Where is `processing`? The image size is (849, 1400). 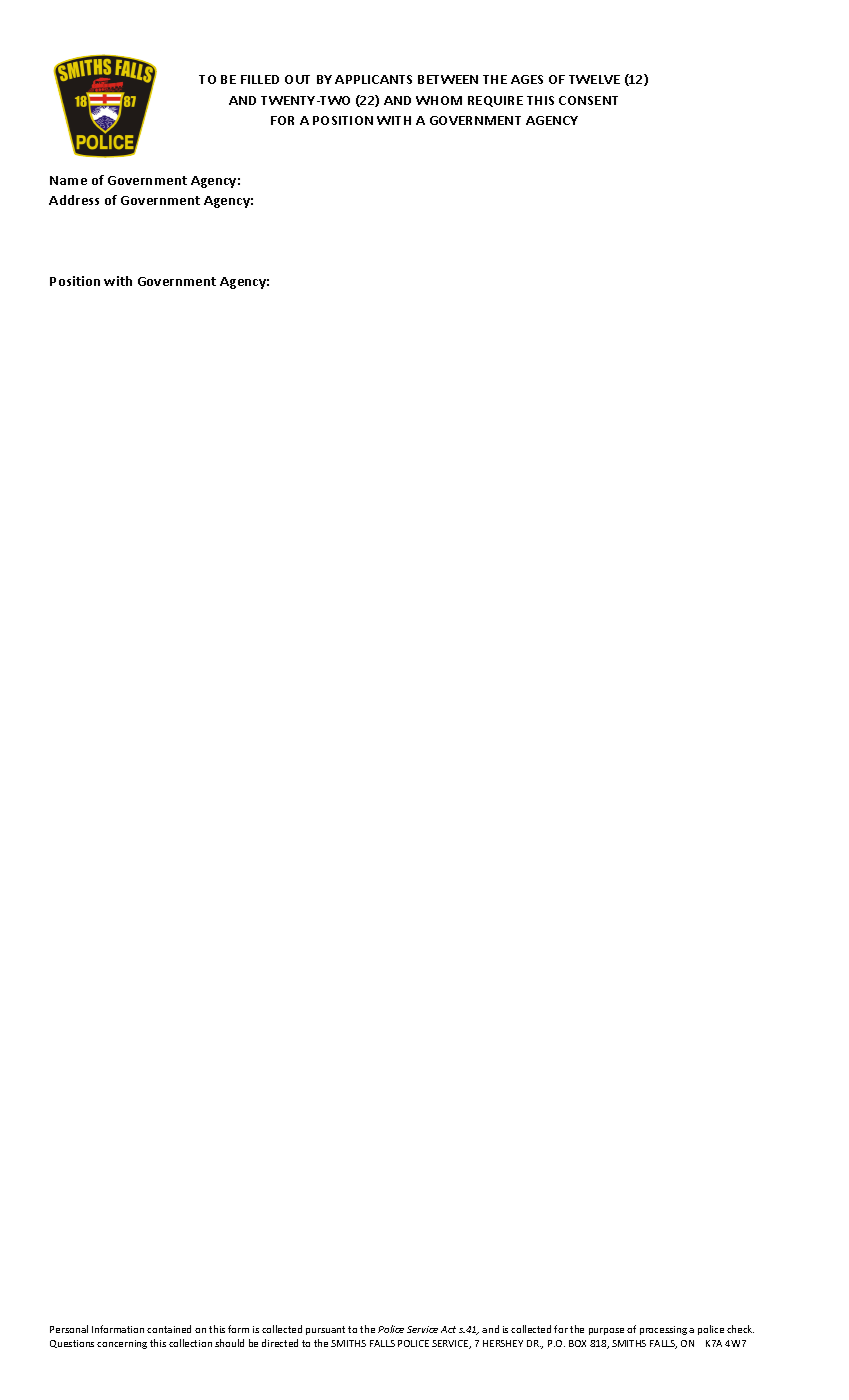
processing is located at coordinates (663, 1330).
